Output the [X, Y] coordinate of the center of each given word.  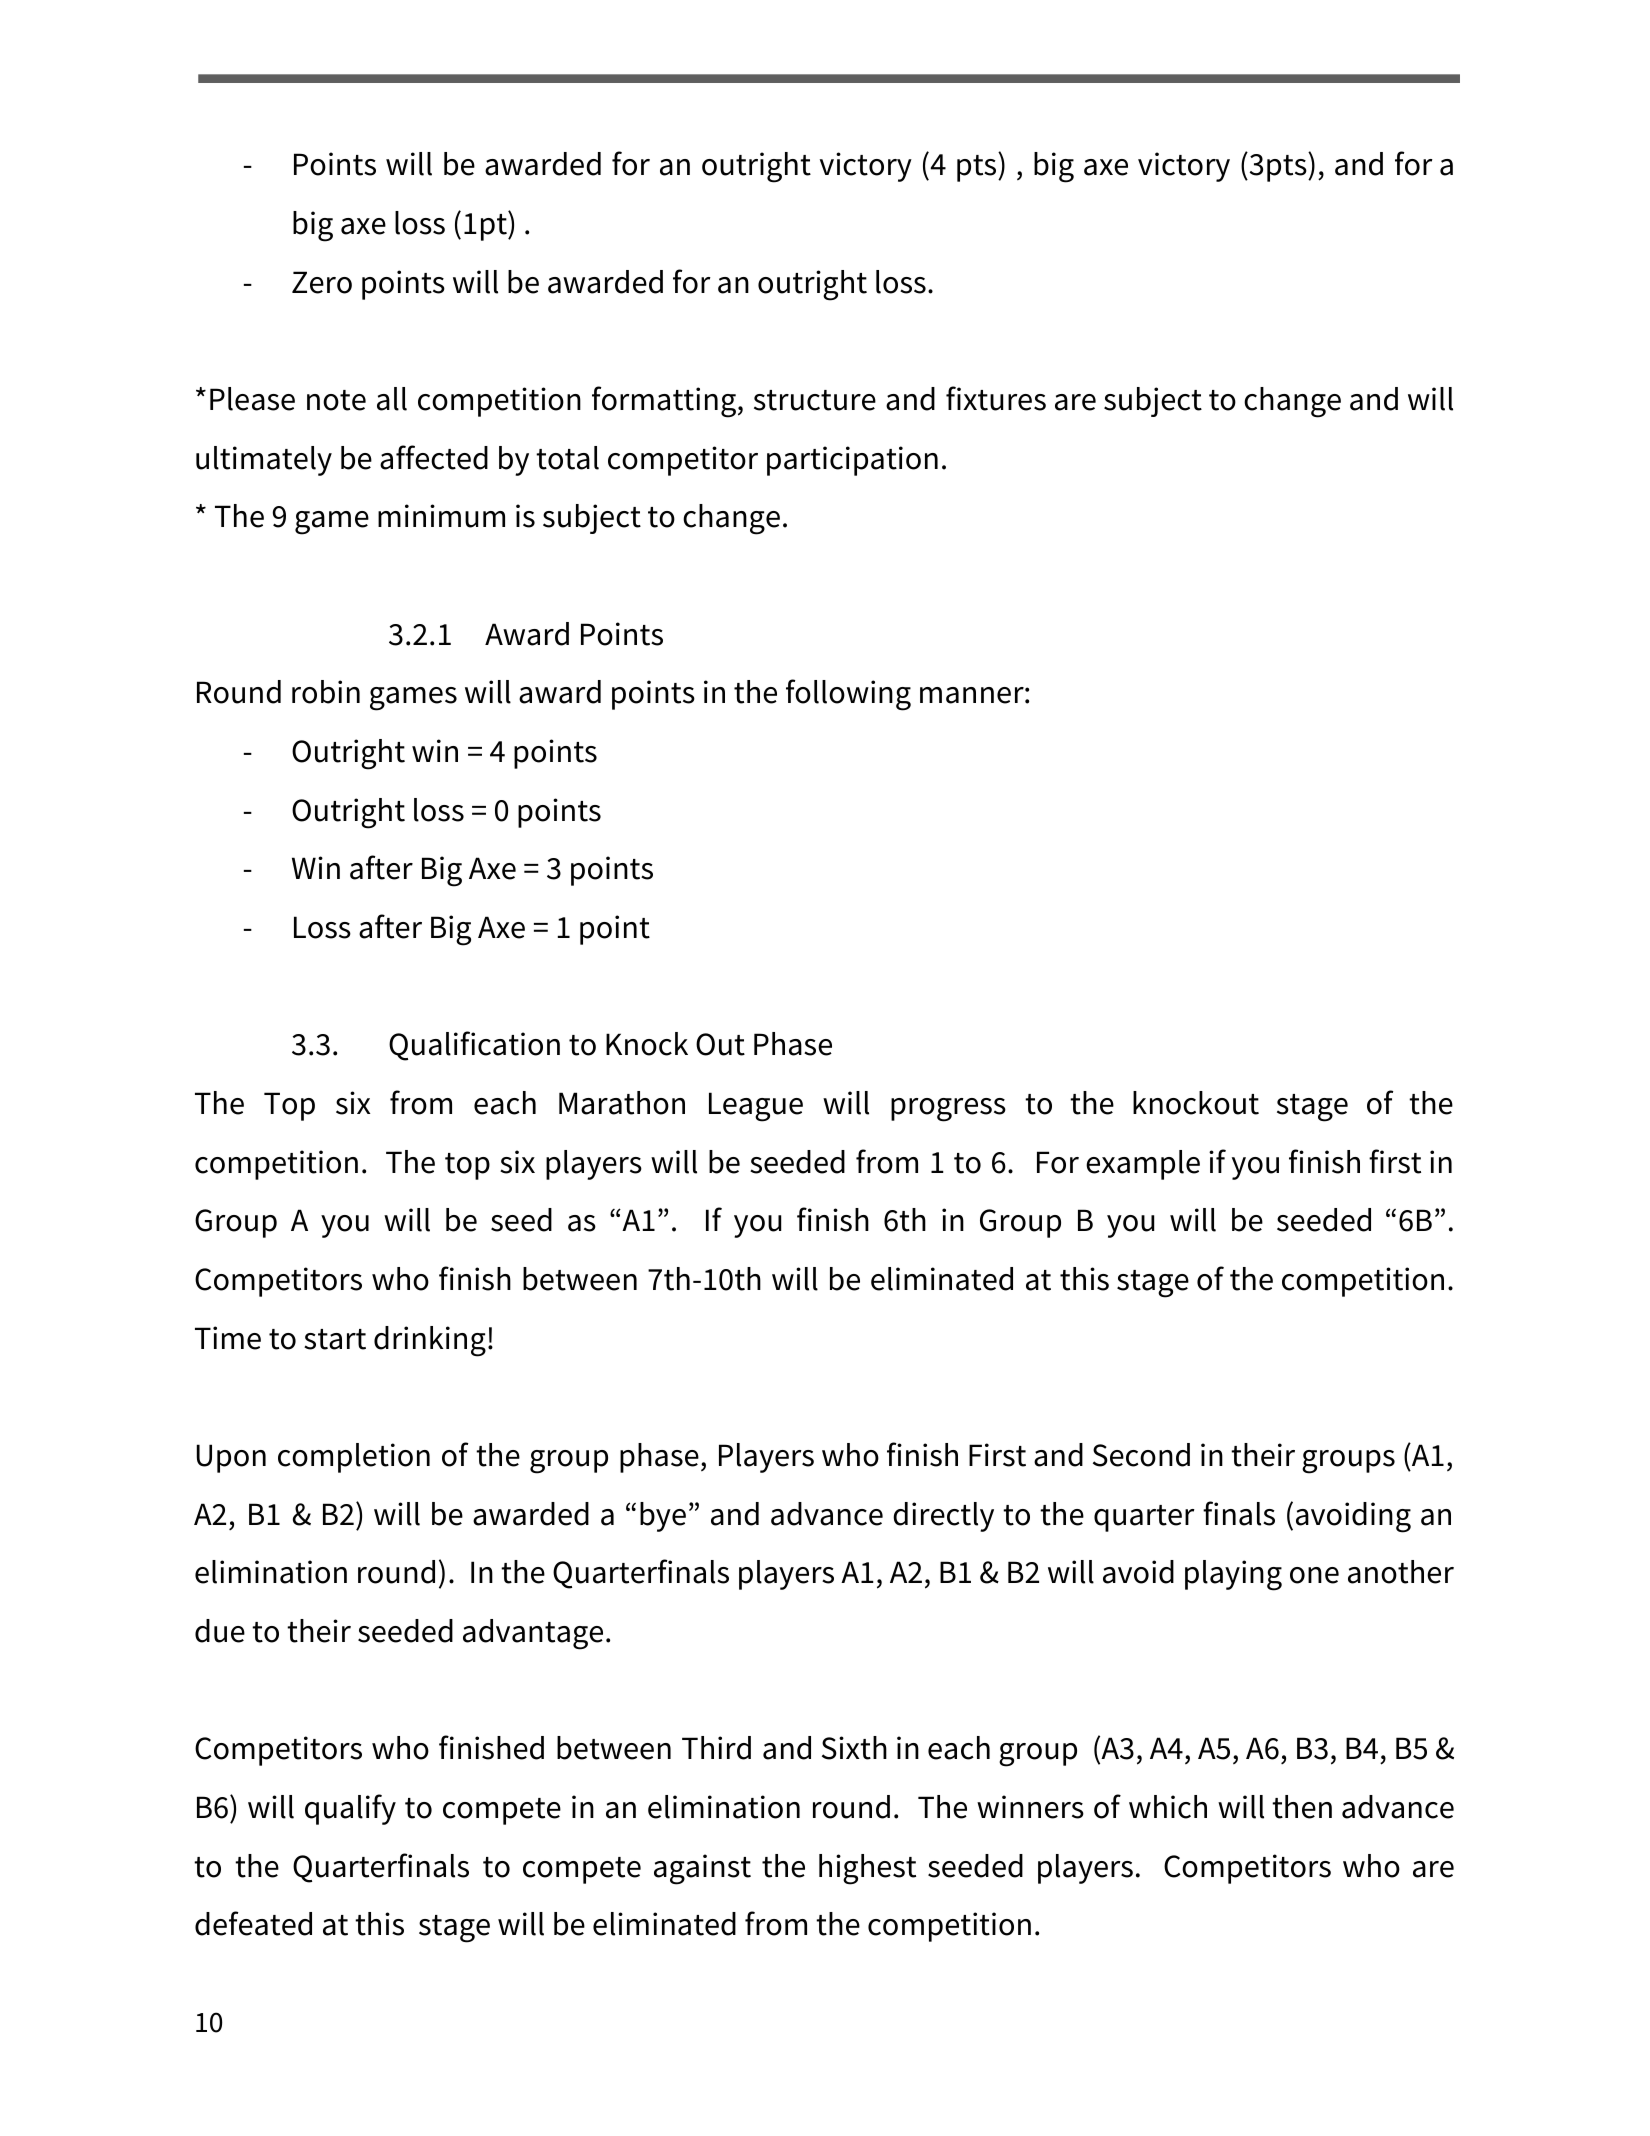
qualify [350, 1809]
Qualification [474, 1046]
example [1143, 1165]
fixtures [996, 398]
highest [867, 1869]
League [756, 1107]
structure [815, 400]
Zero [322, 282]
